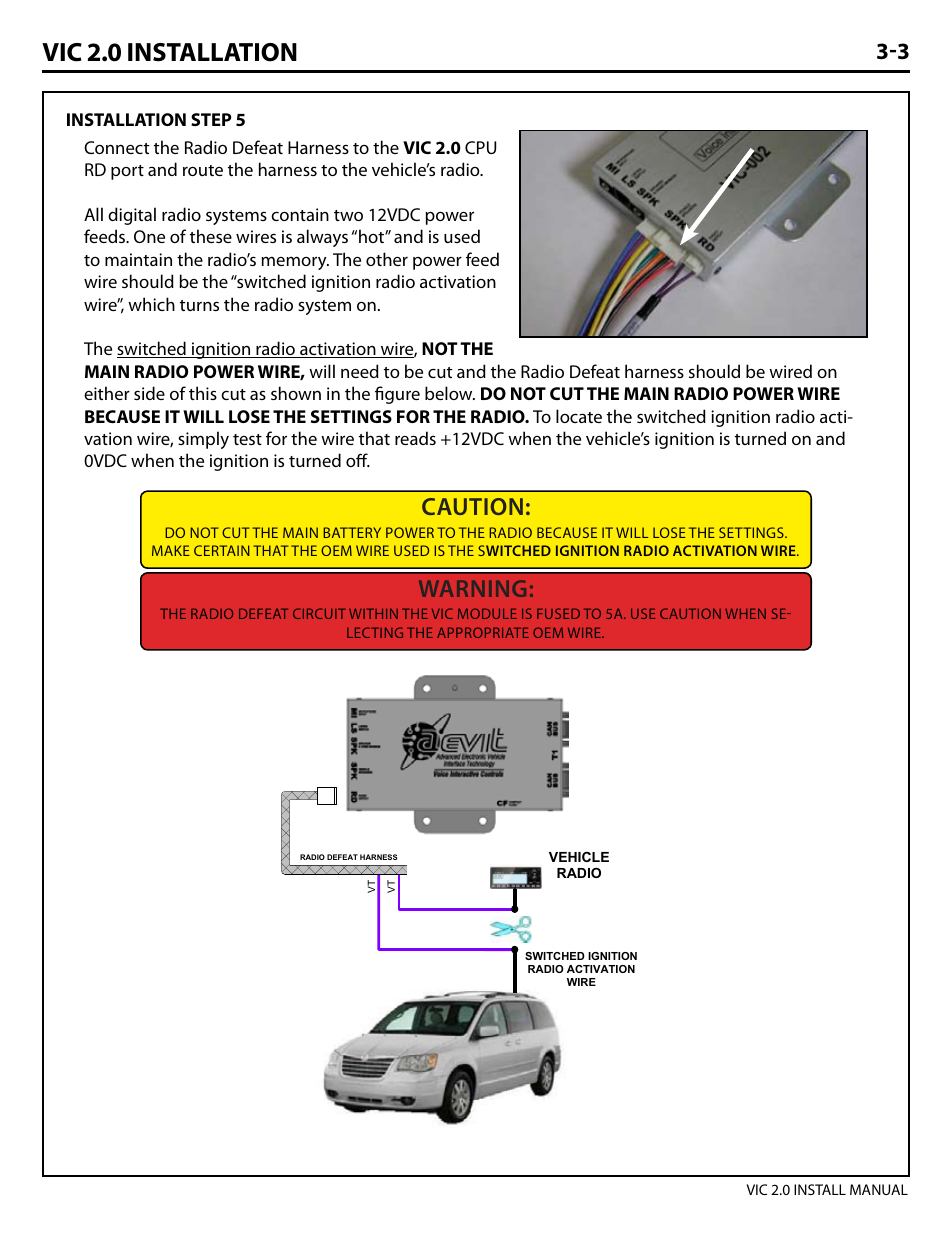 Image resolution: width=952 pixels, height=1233 pixels. I want to click on APPROPRIATE, so click(483, 632).
